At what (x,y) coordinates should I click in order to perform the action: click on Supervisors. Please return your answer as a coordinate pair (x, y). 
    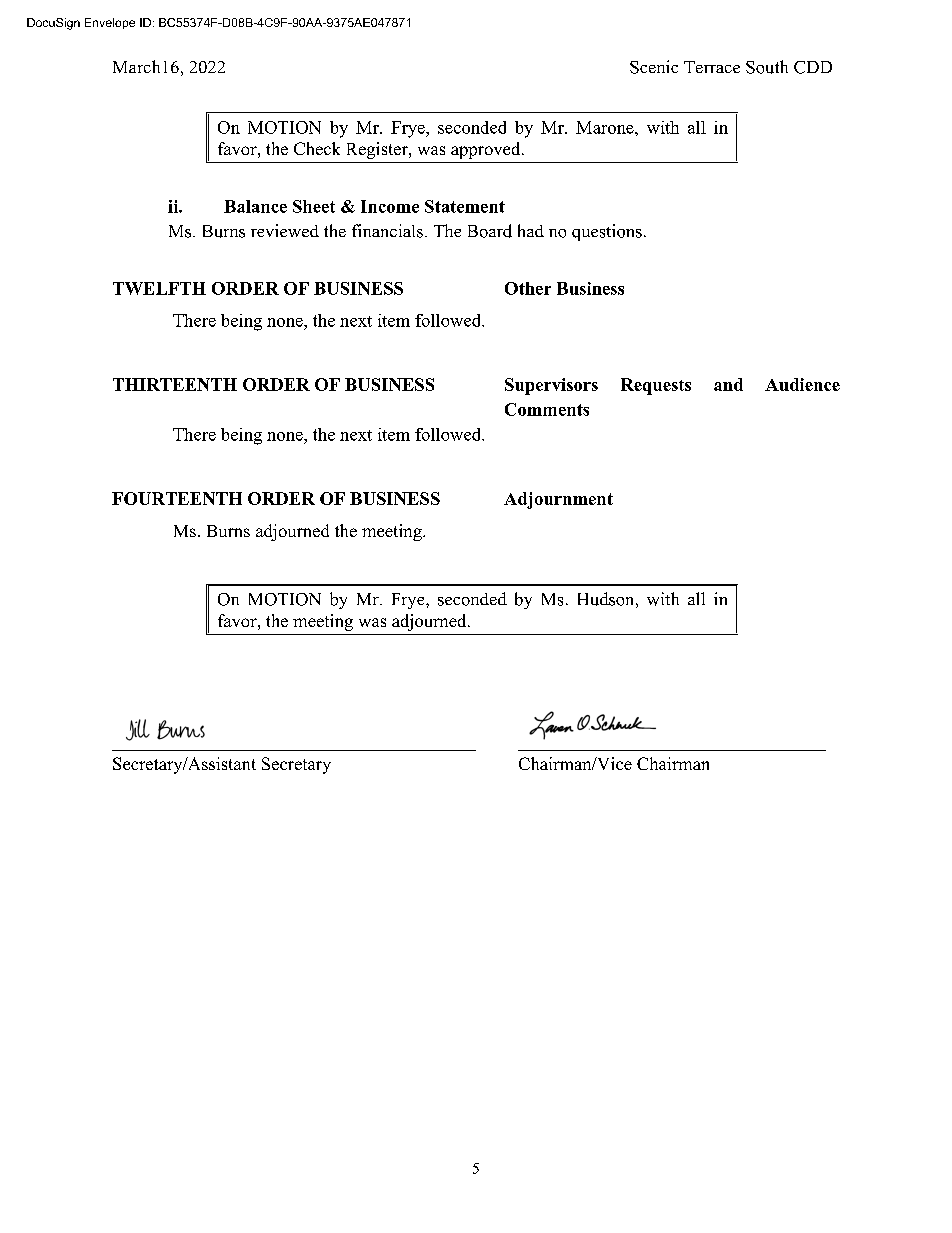
    Looking at the image, I should click on (551, 386).
